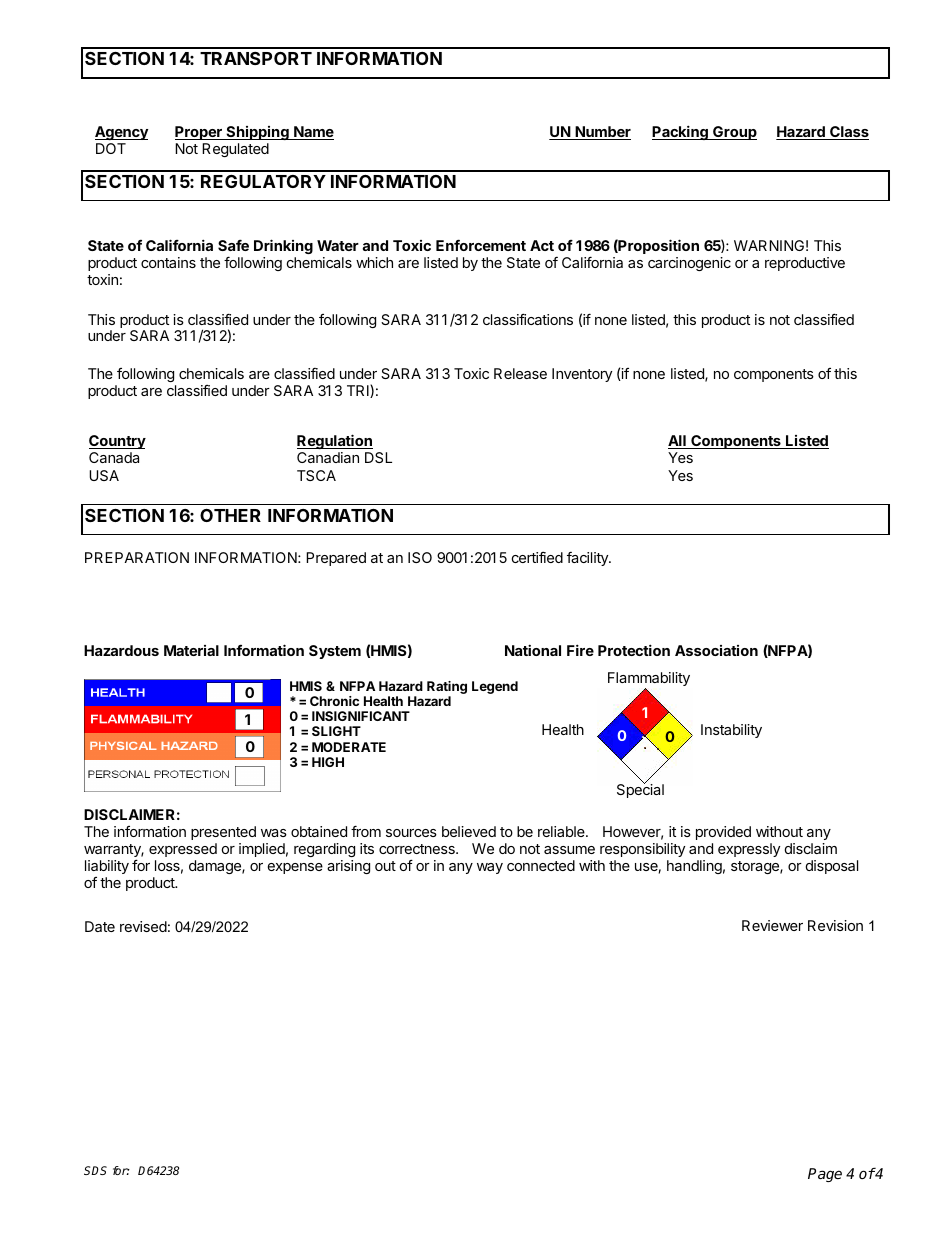 The image size is (952, 1233). What do you see at coordinates (469, 831) in the image?
I see `believed` at bounding box center [469, 831].
